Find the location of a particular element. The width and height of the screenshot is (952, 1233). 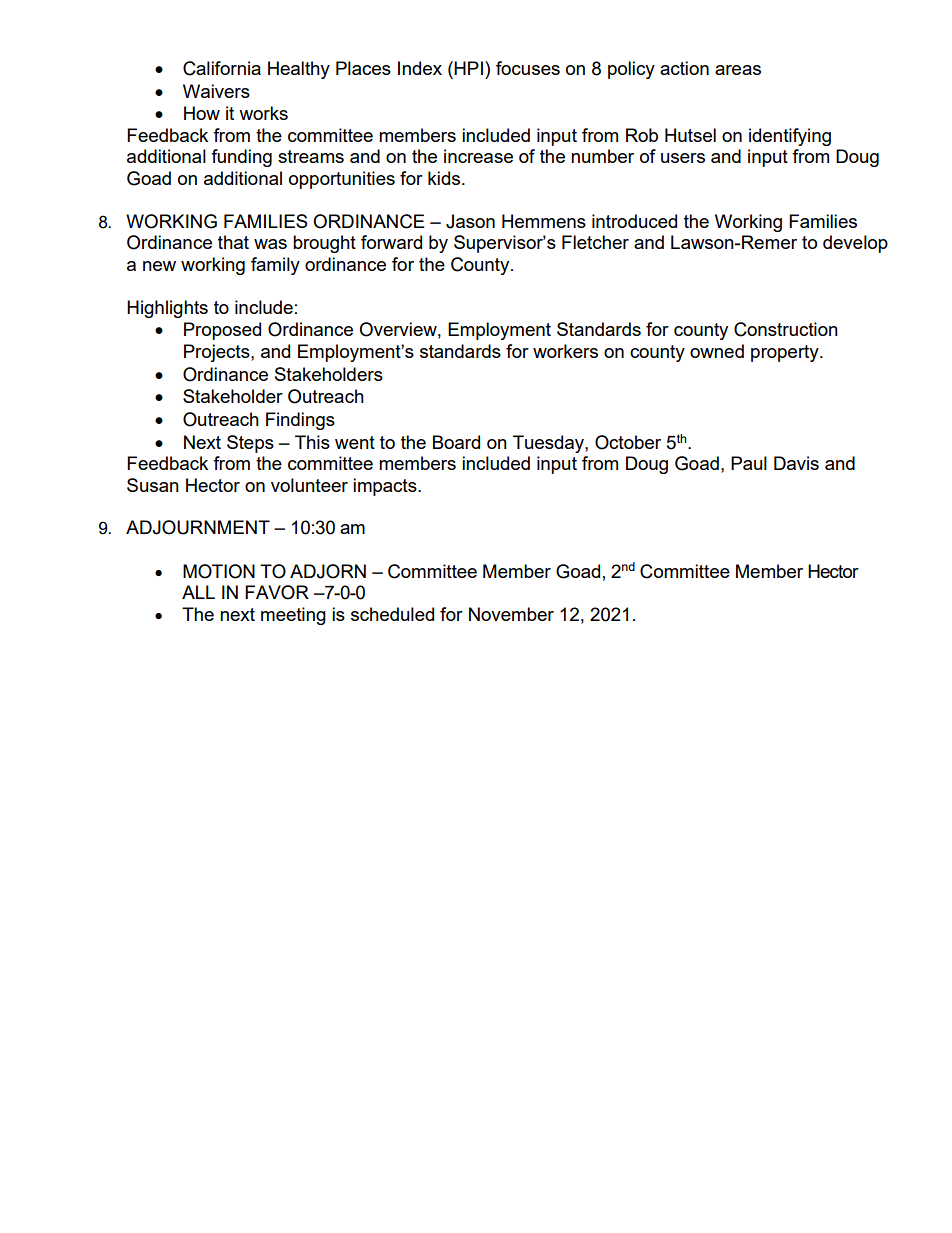

ALL is located at coordinates (198, 592).
